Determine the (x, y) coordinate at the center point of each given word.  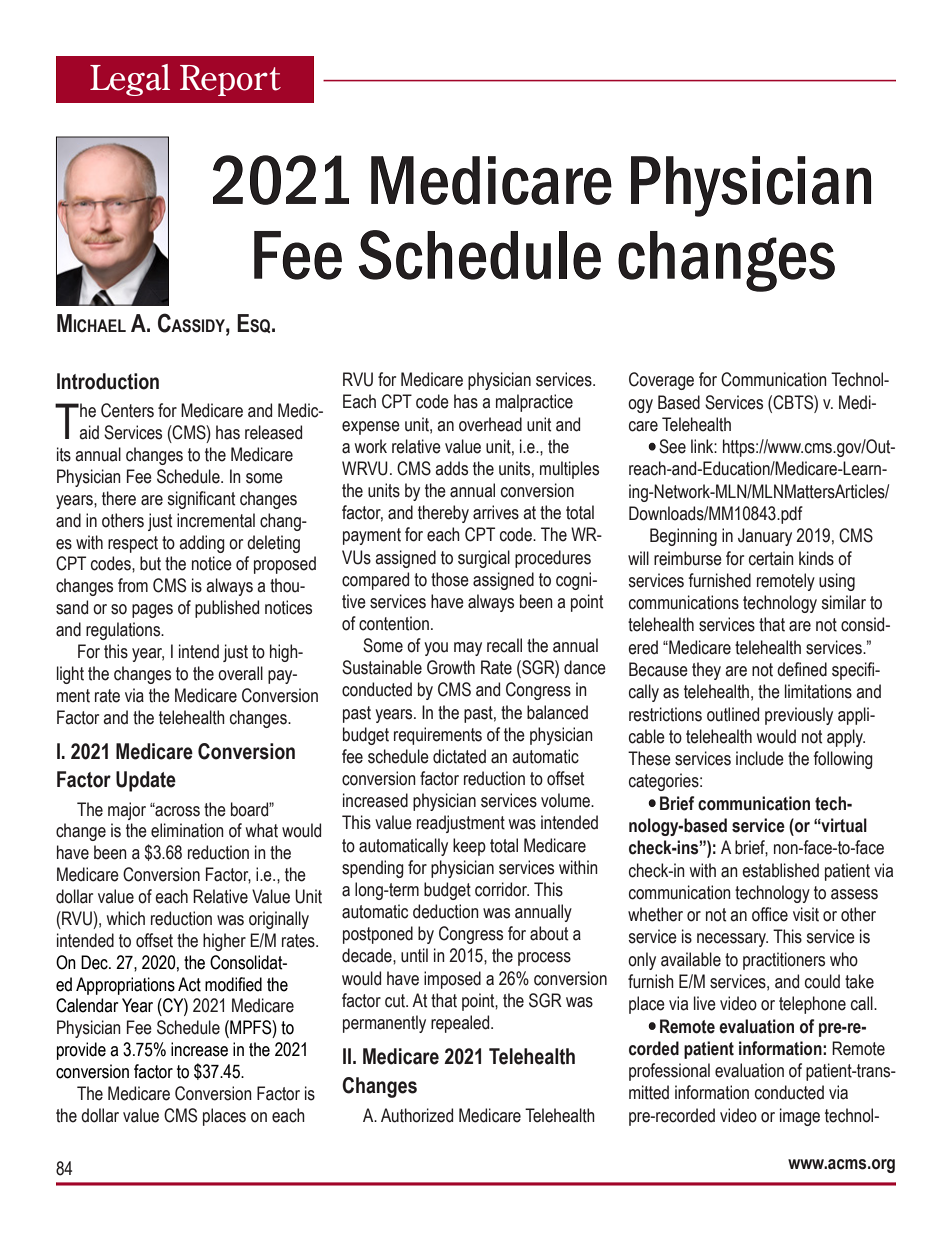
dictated (459, 756)
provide (81, 1051)
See (672, 446)
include (760, 758)
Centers (127, 410)
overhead (490, 424)
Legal (130, 80)
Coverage (661, 381)
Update (146, 781)
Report (230, 80)
